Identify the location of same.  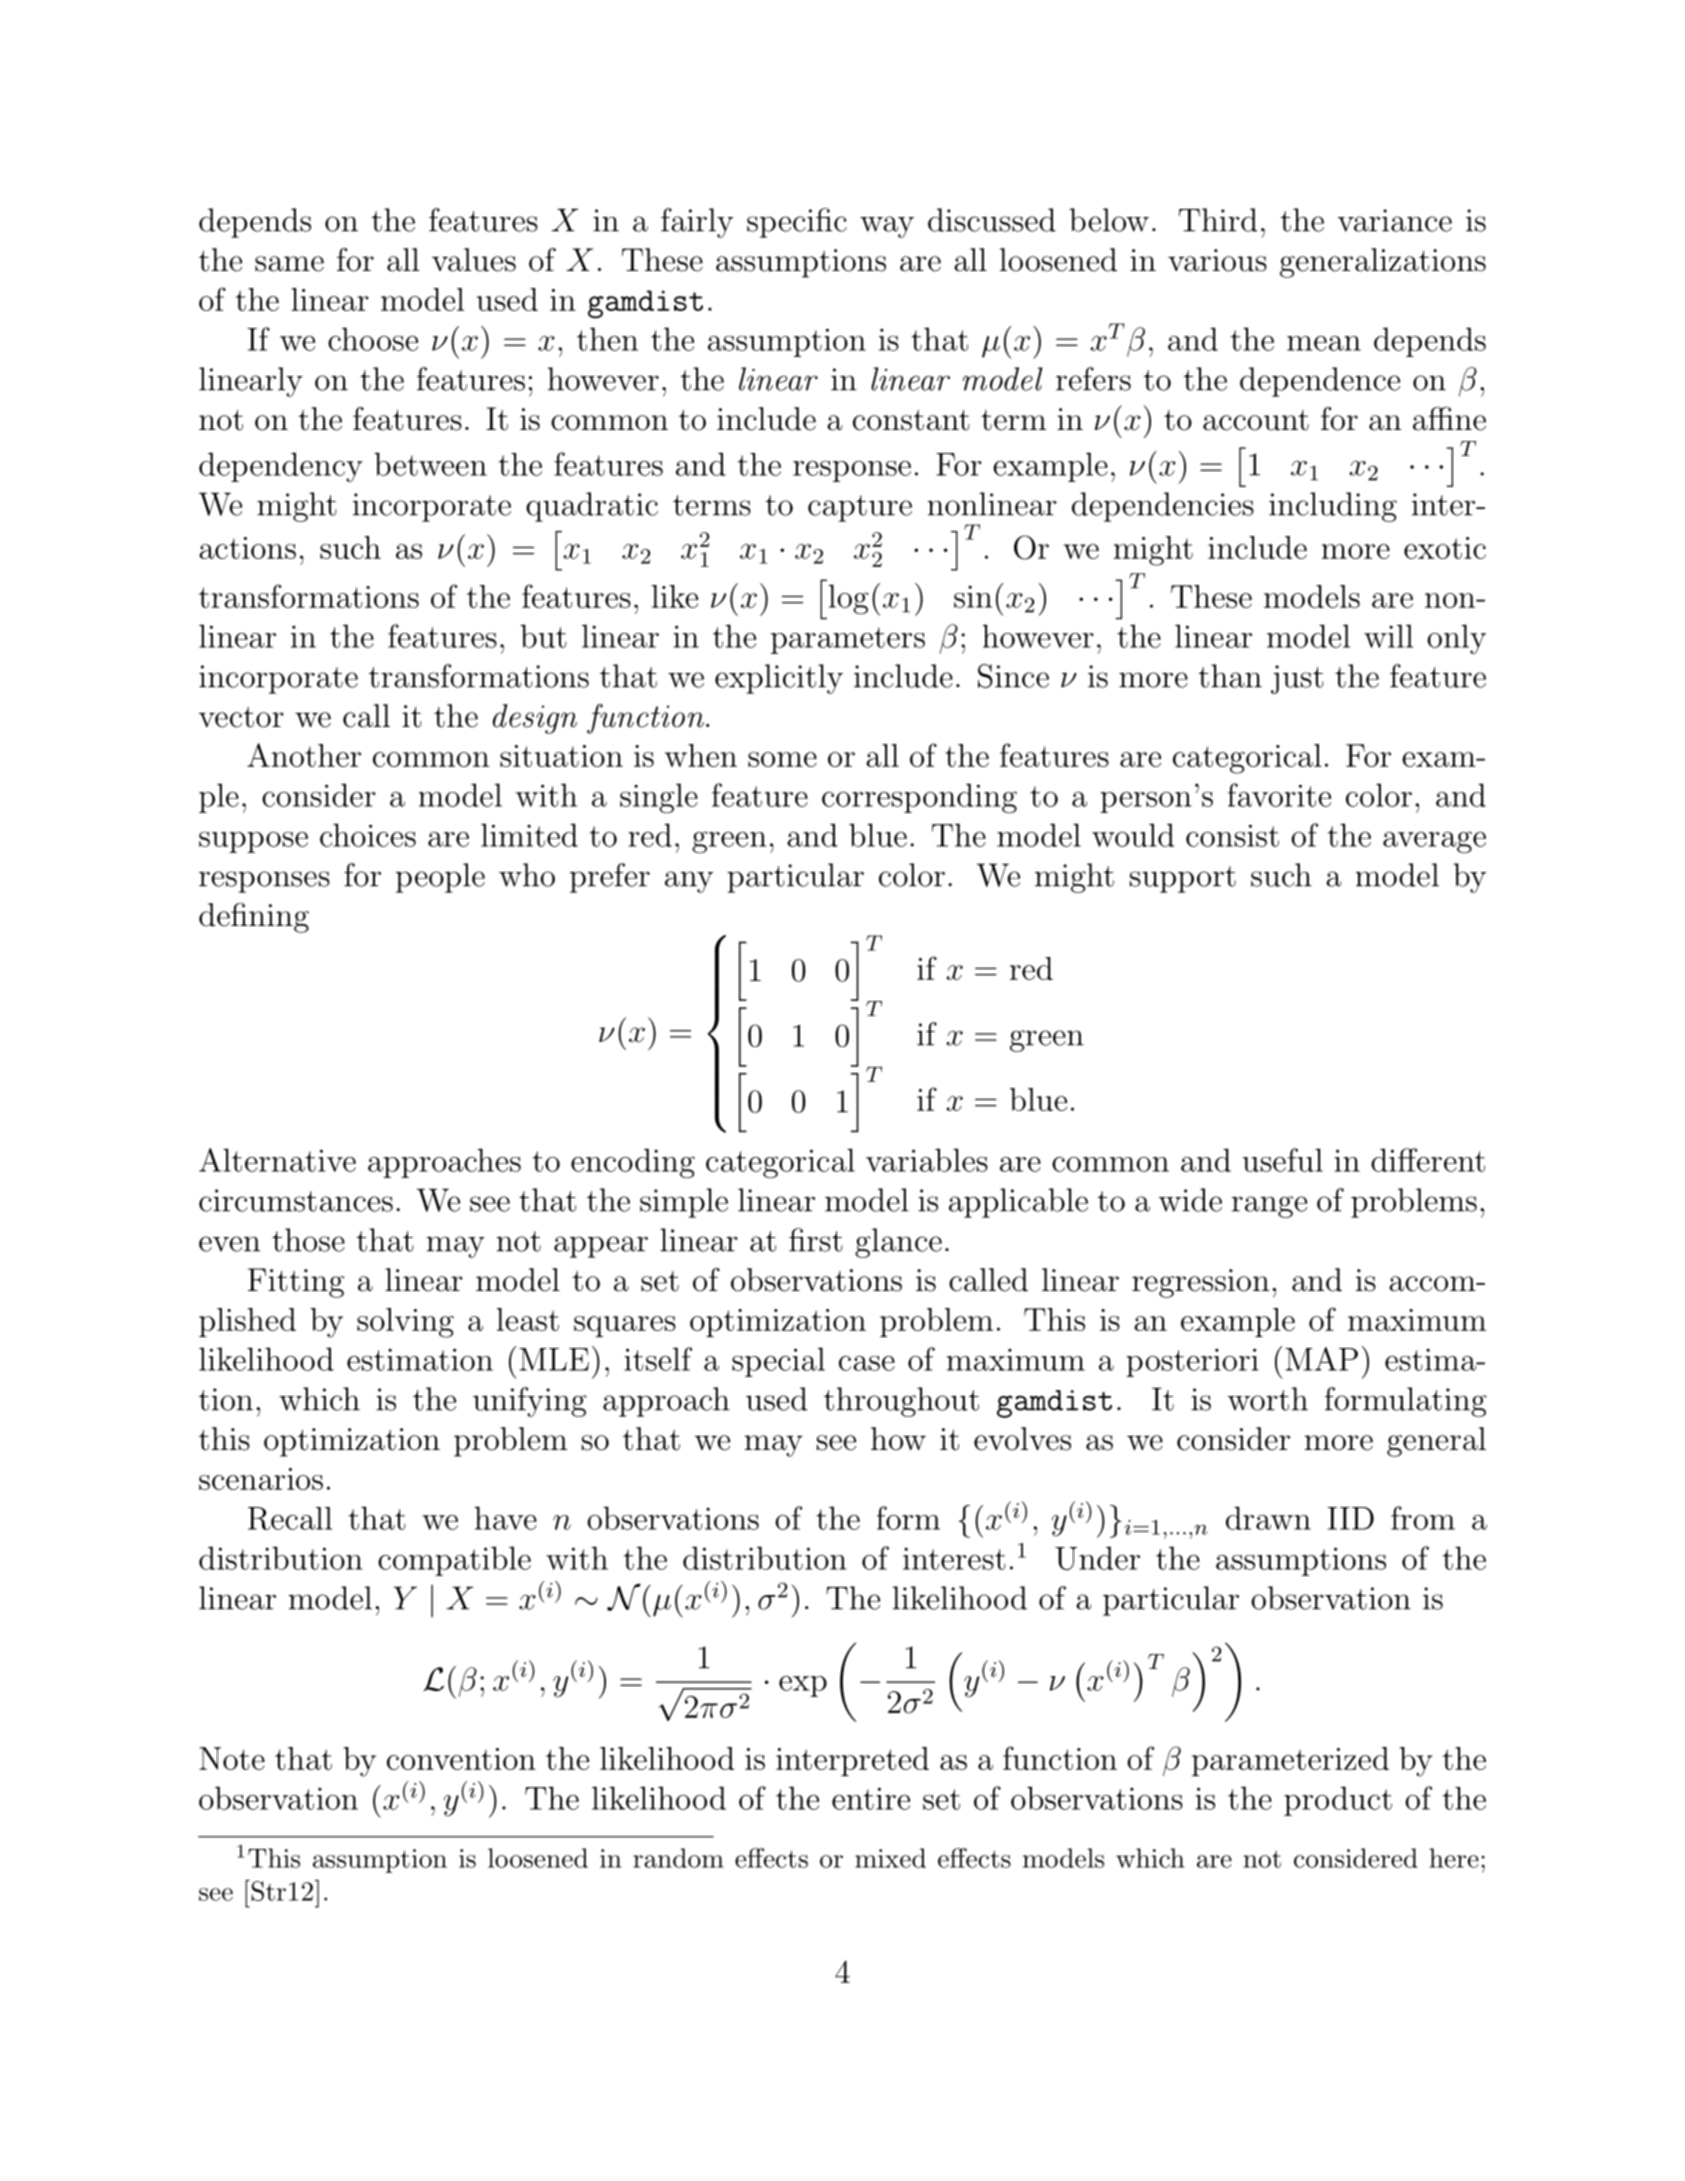
(289, 264).
